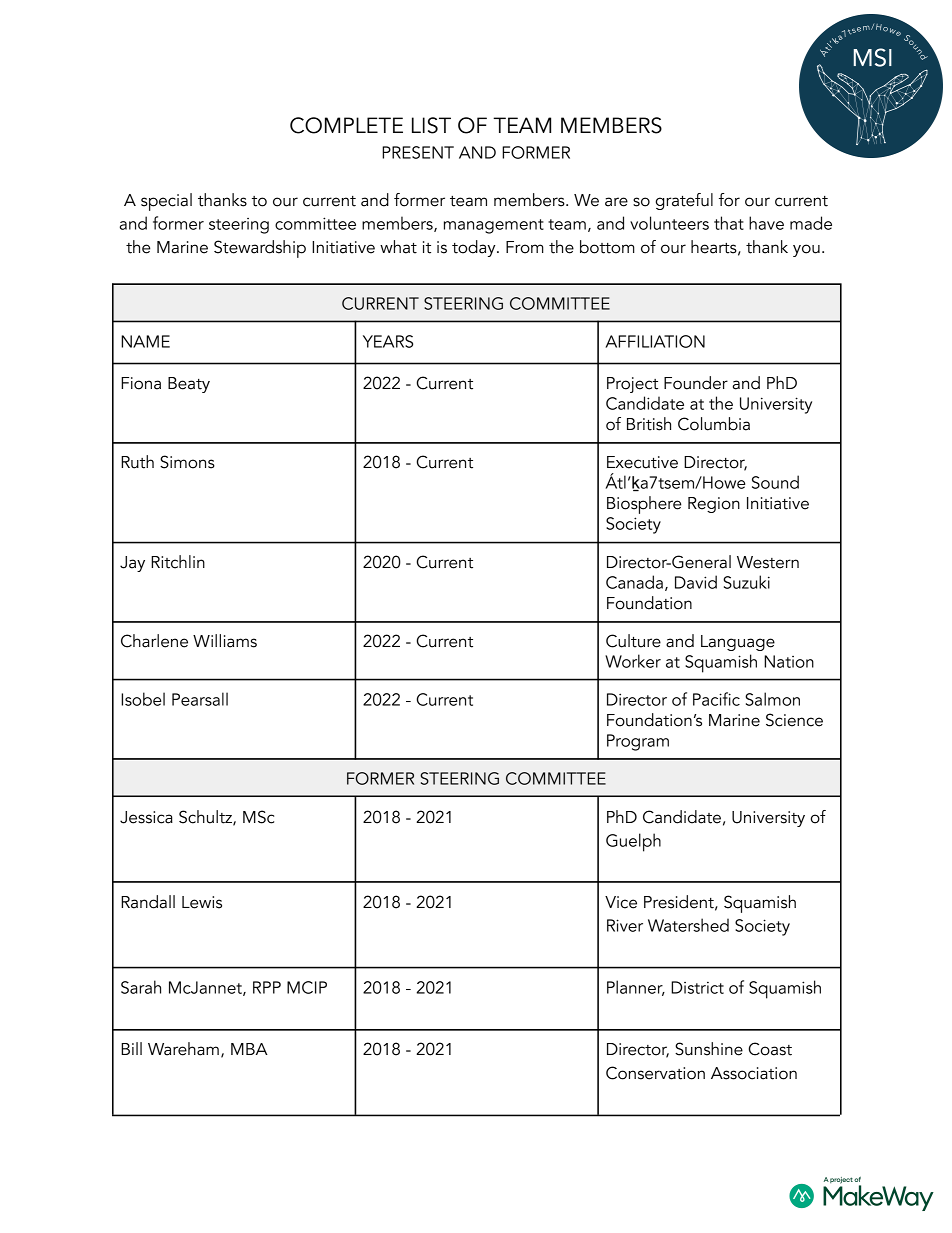 Image resolution: width=952 pixels, height=1233 pixels. I want to click on Pacific, so click(716, 699).
